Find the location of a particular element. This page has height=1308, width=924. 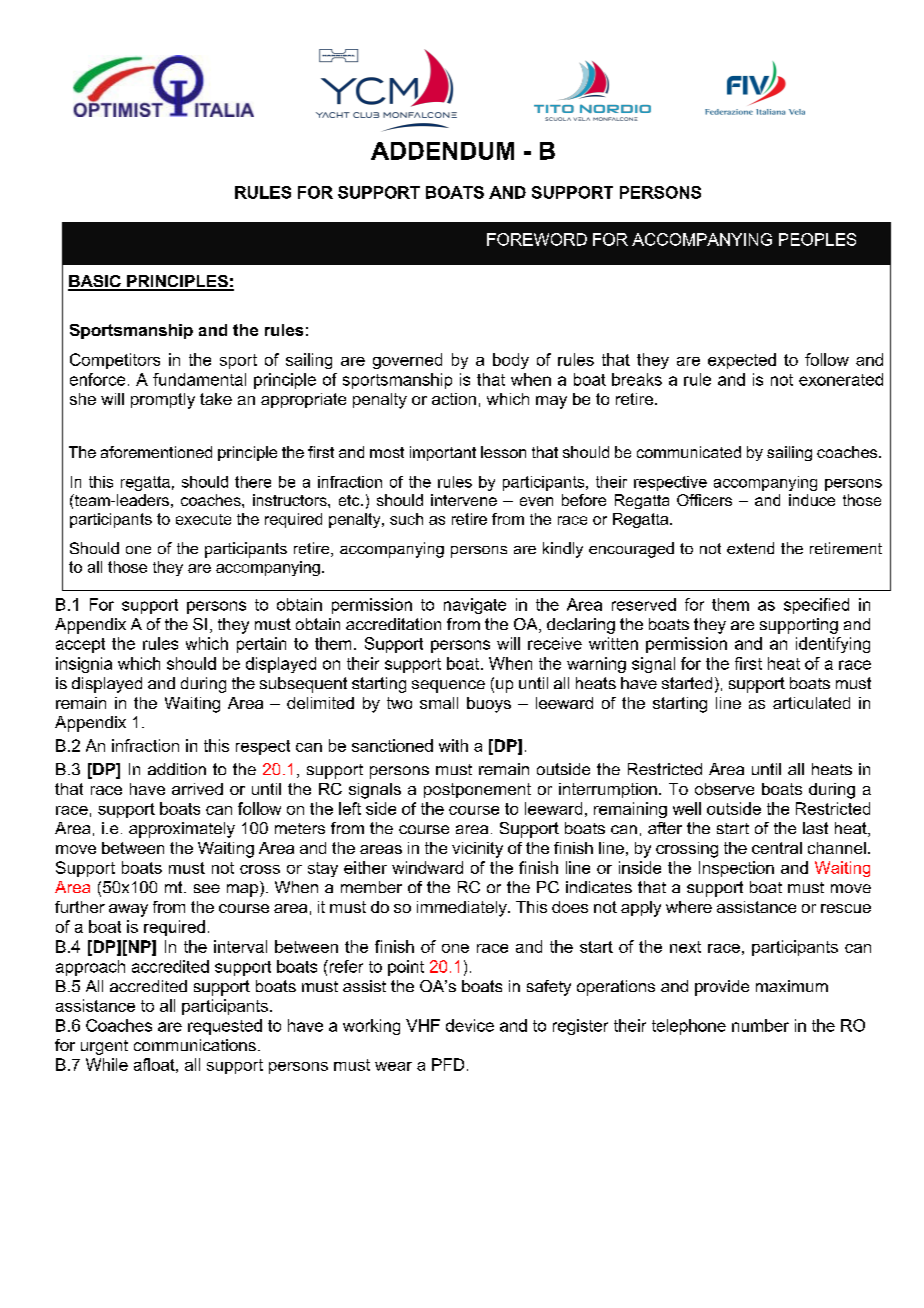

central is located at coordinates (777, 848).
